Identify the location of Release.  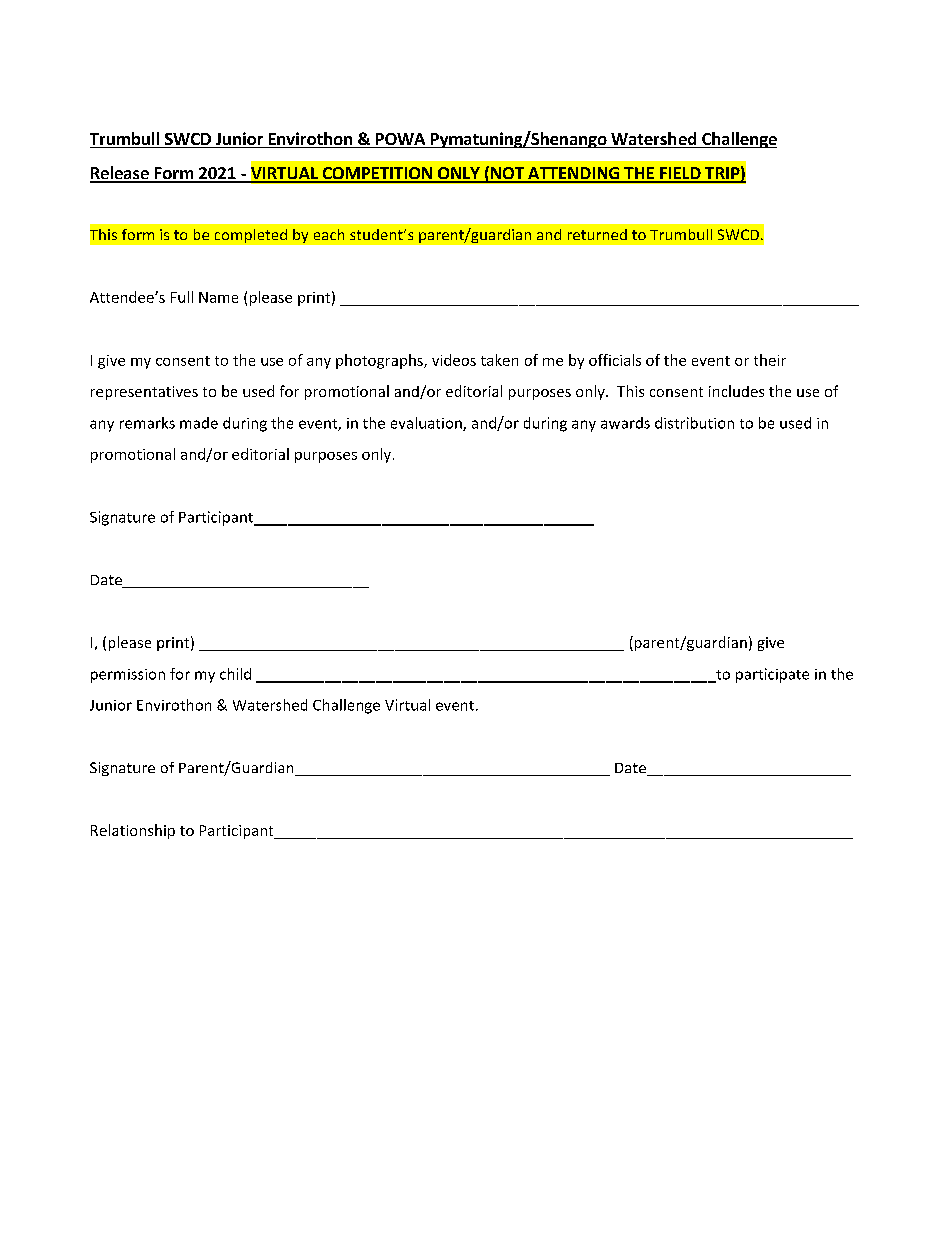
(120, 174).
